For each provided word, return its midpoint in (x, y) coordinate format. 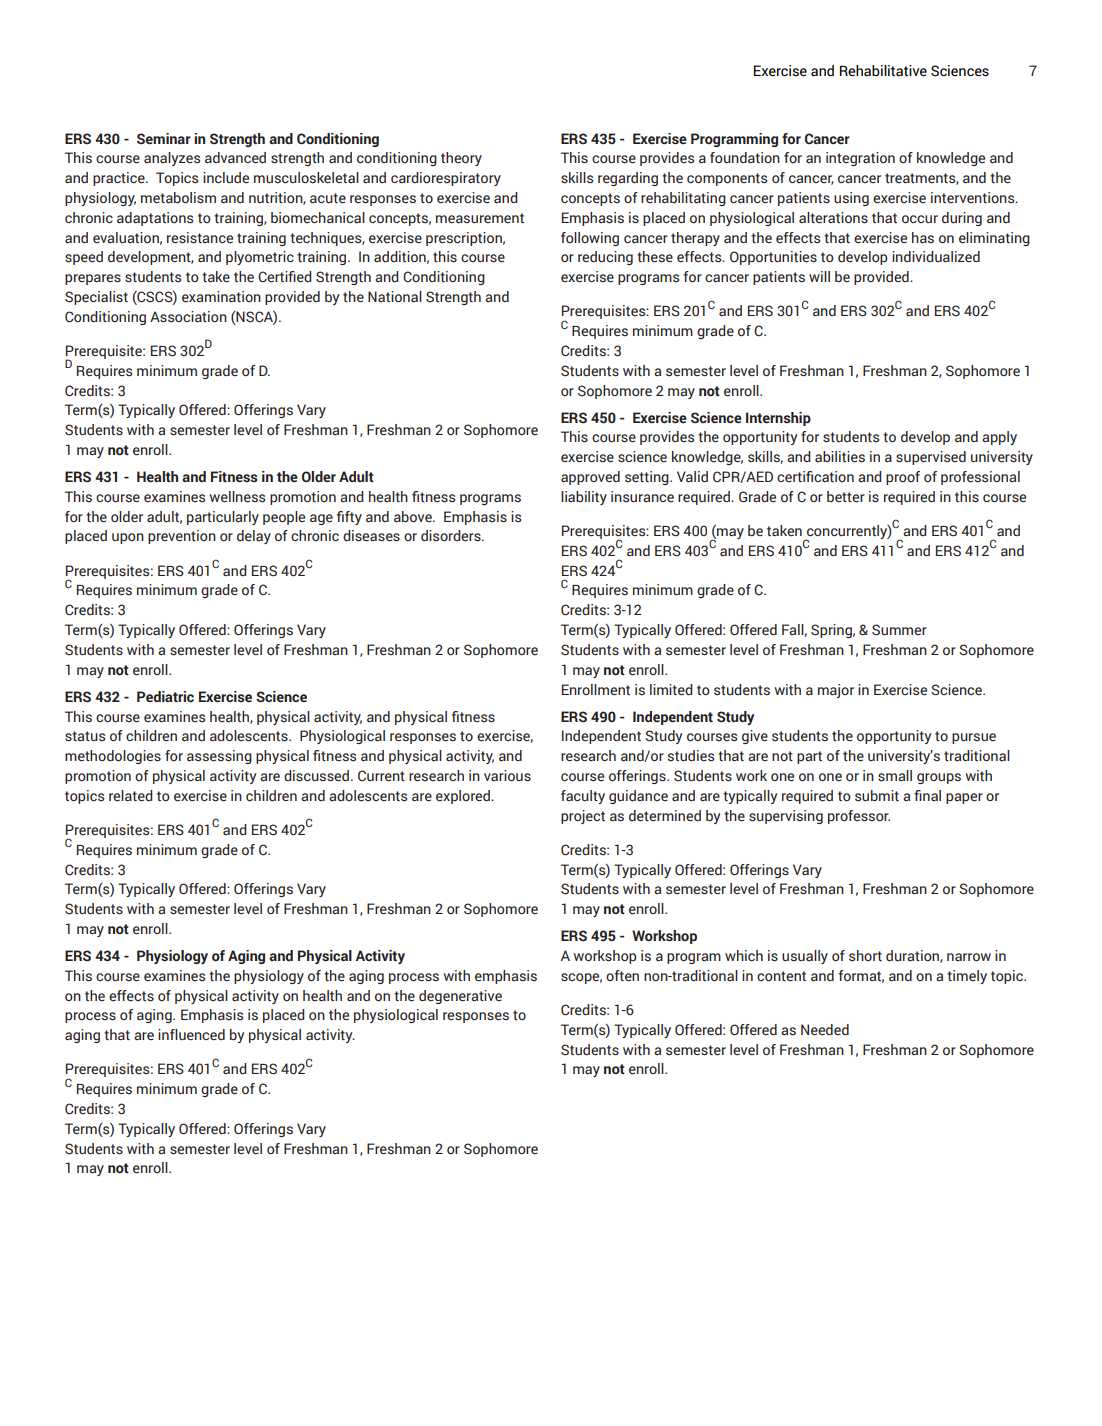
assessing (219, 757)
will (819, 276)
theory (461, 159)
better (846, 496)
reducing (605, 258)
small (895, 776)
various (507, 776)
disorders (452, 536)
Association (188, 317)
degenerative (460, 997)
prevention (182, 537)
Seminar (164, 139)
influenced (191, 1035)
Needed (825, 1030)
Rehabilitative (883, 71)
